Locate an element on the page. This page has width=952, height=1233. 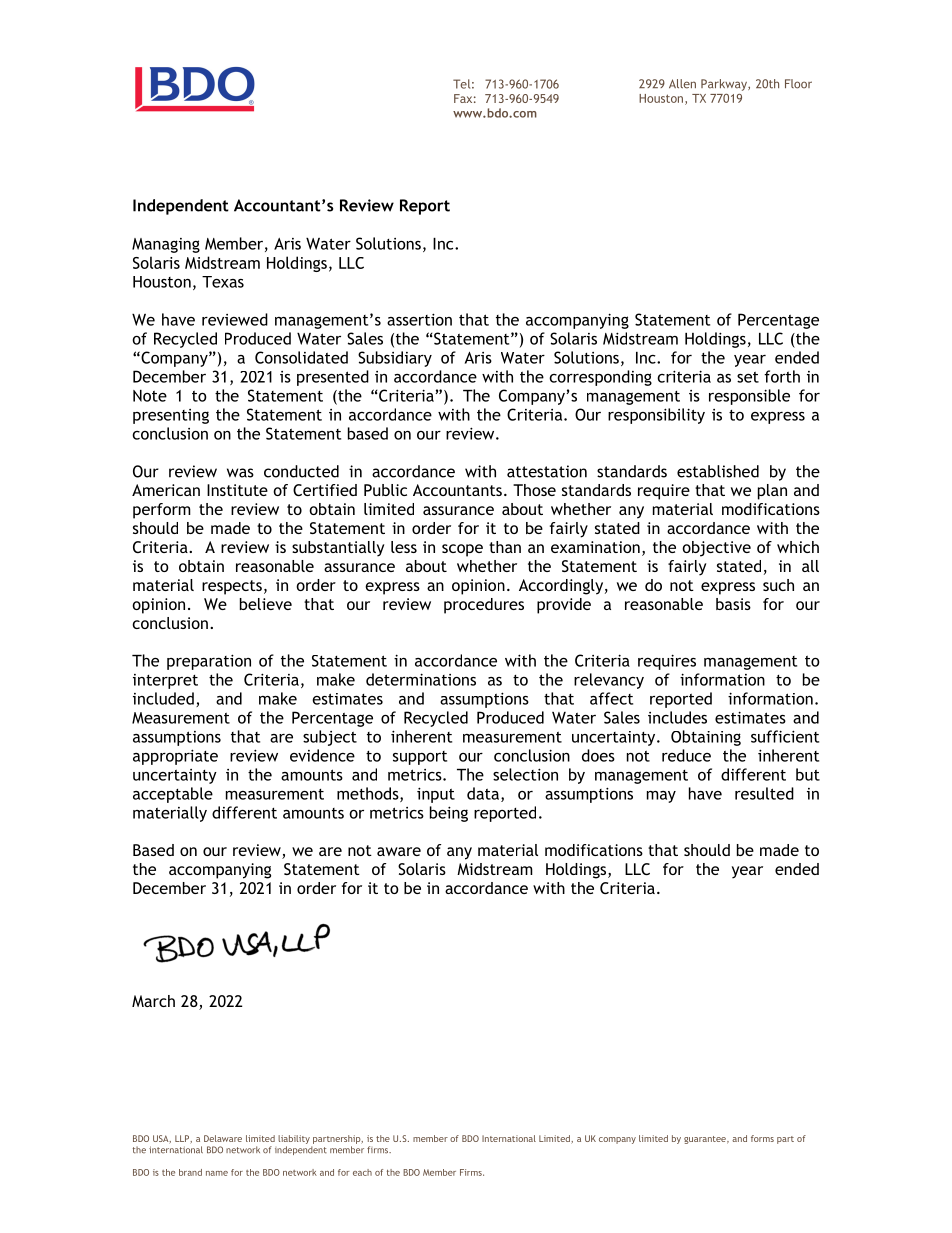
procedures is located at coordinates (484, 606).
